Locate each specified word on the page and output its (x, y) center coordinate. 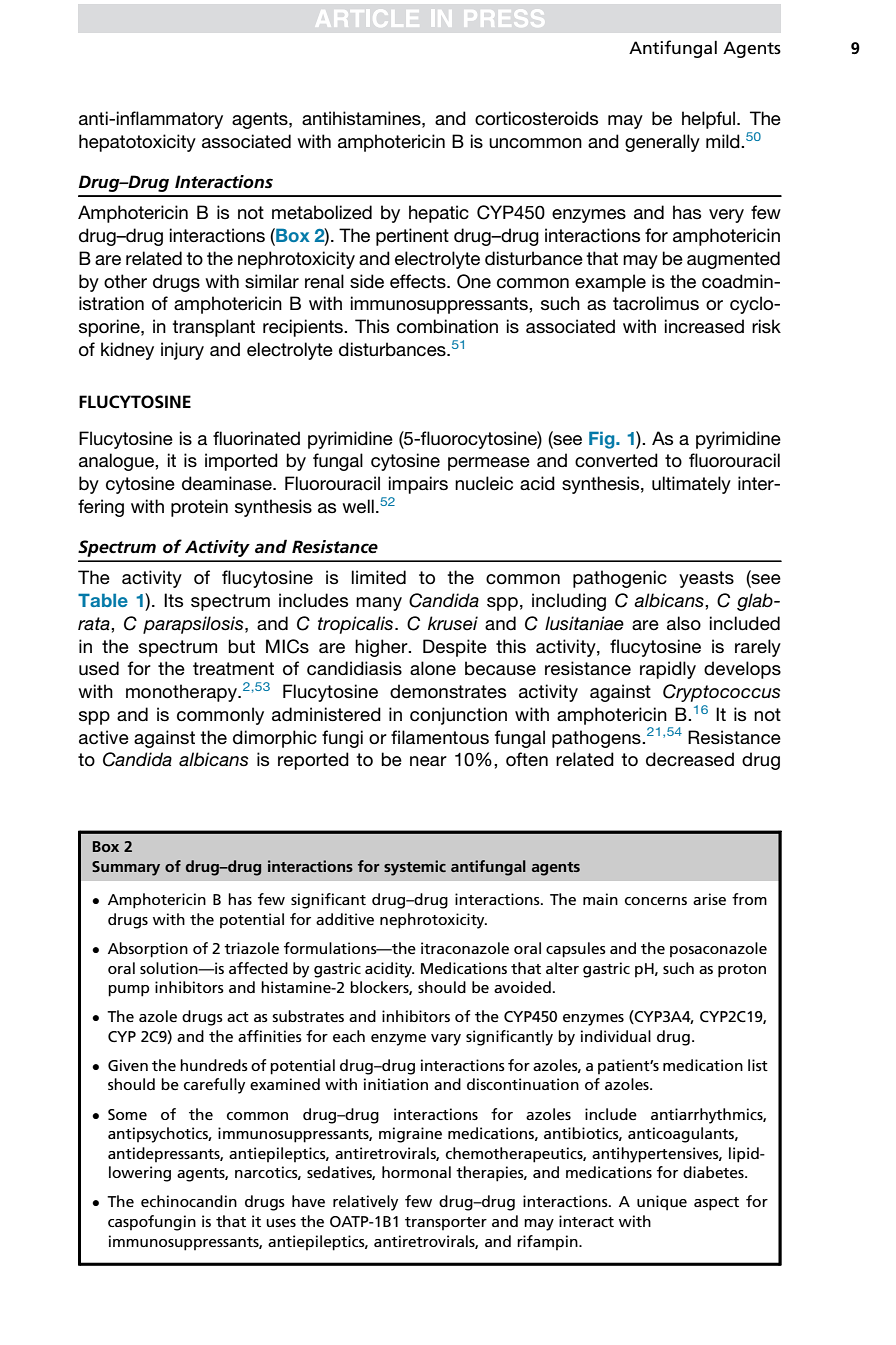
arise (709, 899)
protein (199, 508)
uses (281, 1223)
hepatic (439, 214)
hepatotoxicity (137, 143)
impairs (418, 485)
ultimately (691, 485)
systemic (415, 868)
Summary (126, 868)
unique (662, 1203)
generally (662, 143)
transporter (446, 1224)
